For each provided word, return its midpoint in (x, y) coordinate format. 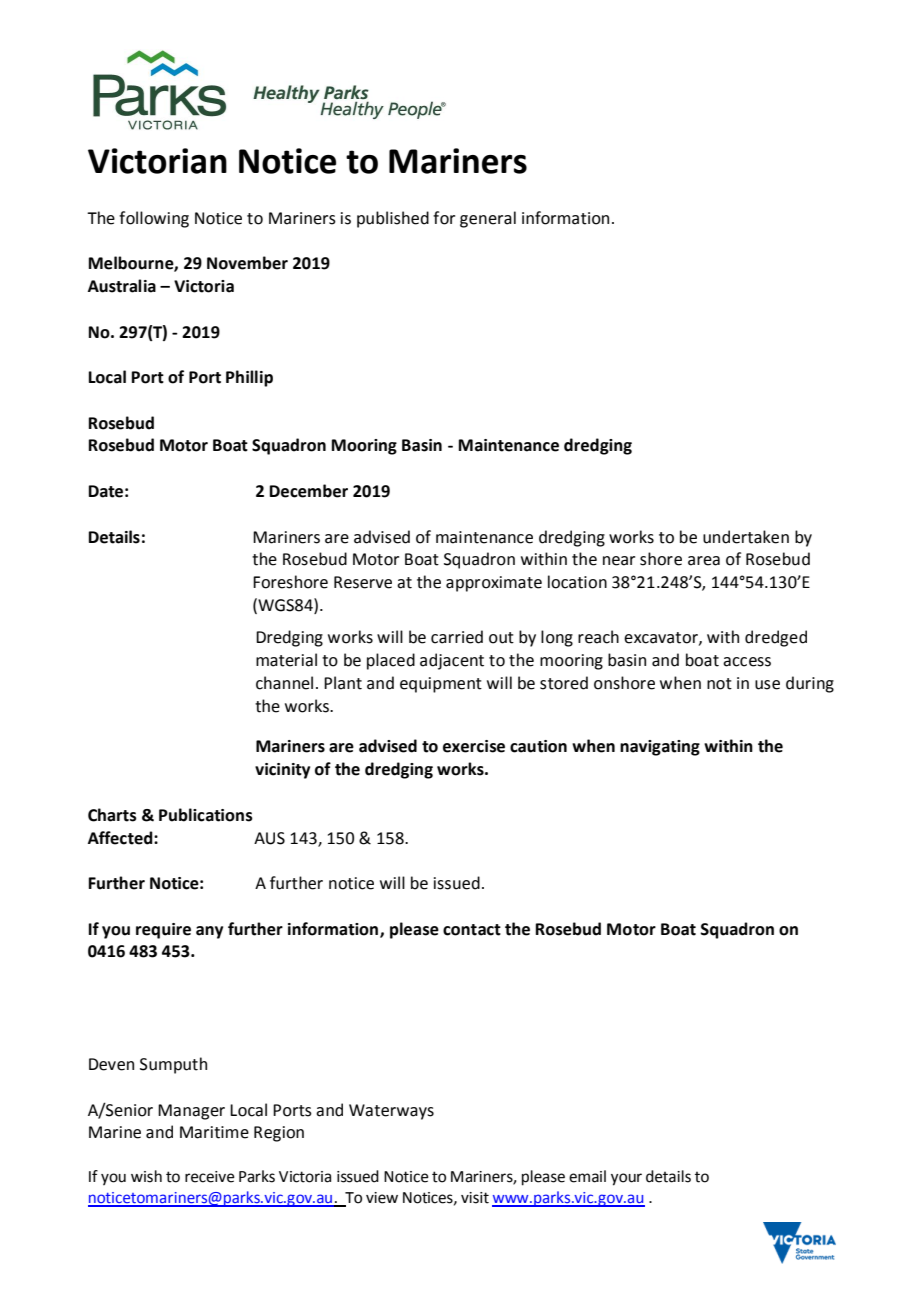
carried (457, 637)
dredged (776, 638)
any (209, 932)
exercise (474, 746)
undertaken (746, 537)
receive (210, 1177)
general (488, 219)
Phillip (249, 378)
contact (472, 930)
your (626, 1179)
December (308, 491)
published (393, 219)
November (247, 263)
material (286, 660)
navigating (660, 748)
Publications (206, 815)
